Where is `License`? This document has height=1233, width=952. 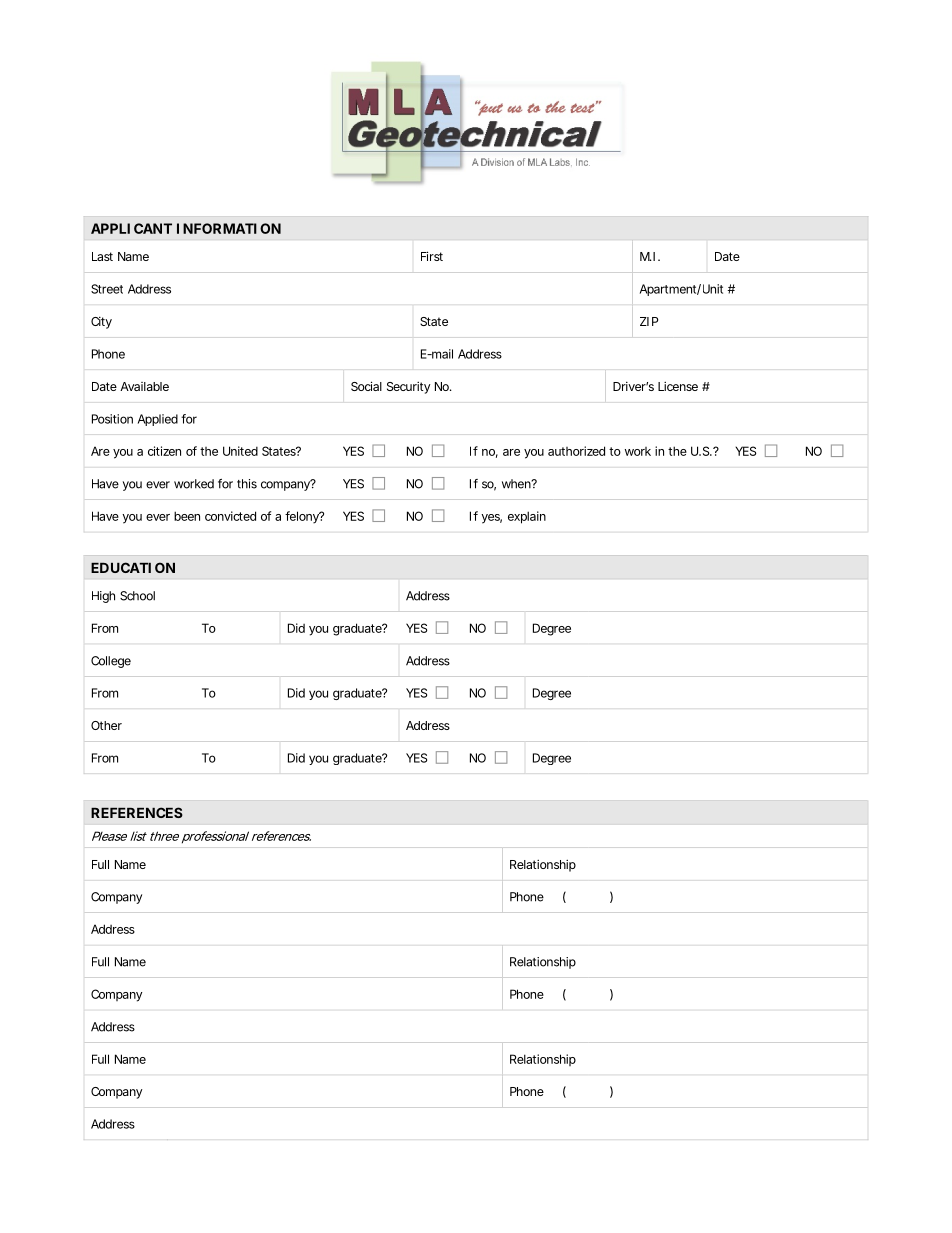
License is located at coordinates (678, 386).
